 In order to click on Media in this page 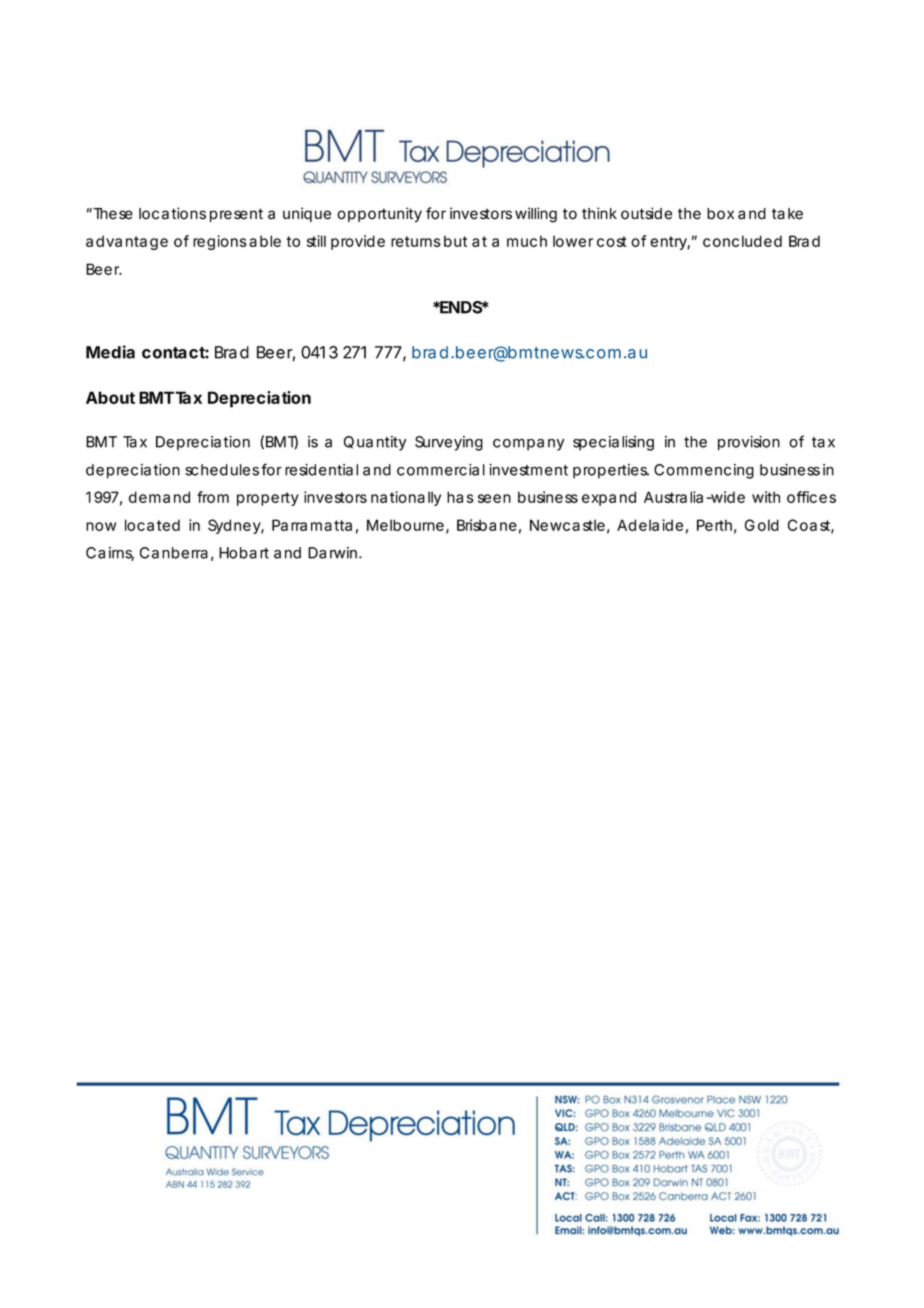, I will do `click(110, 352)`.
